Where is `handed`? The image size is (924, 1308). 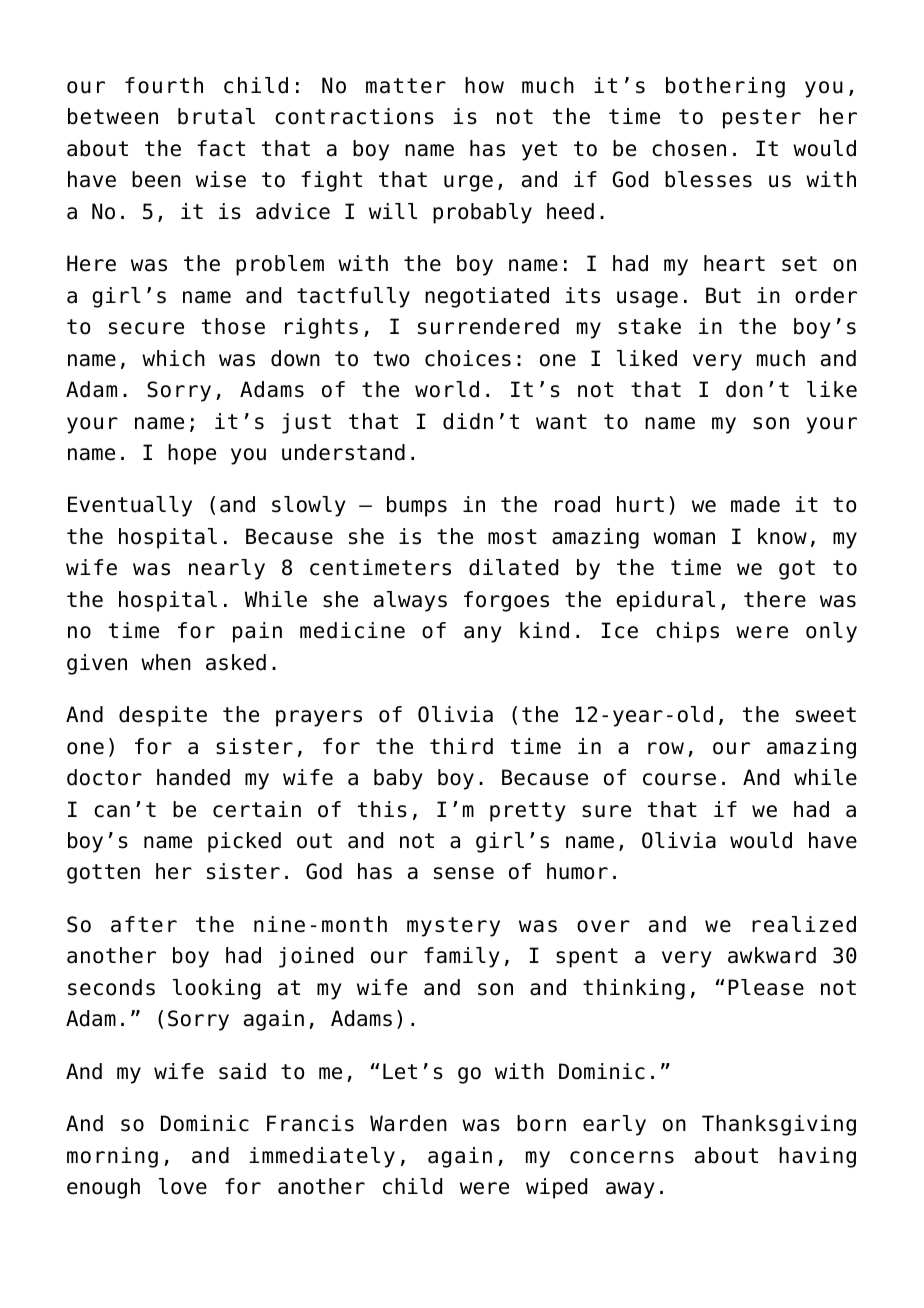 handed is located at coordinates (193, 777).
